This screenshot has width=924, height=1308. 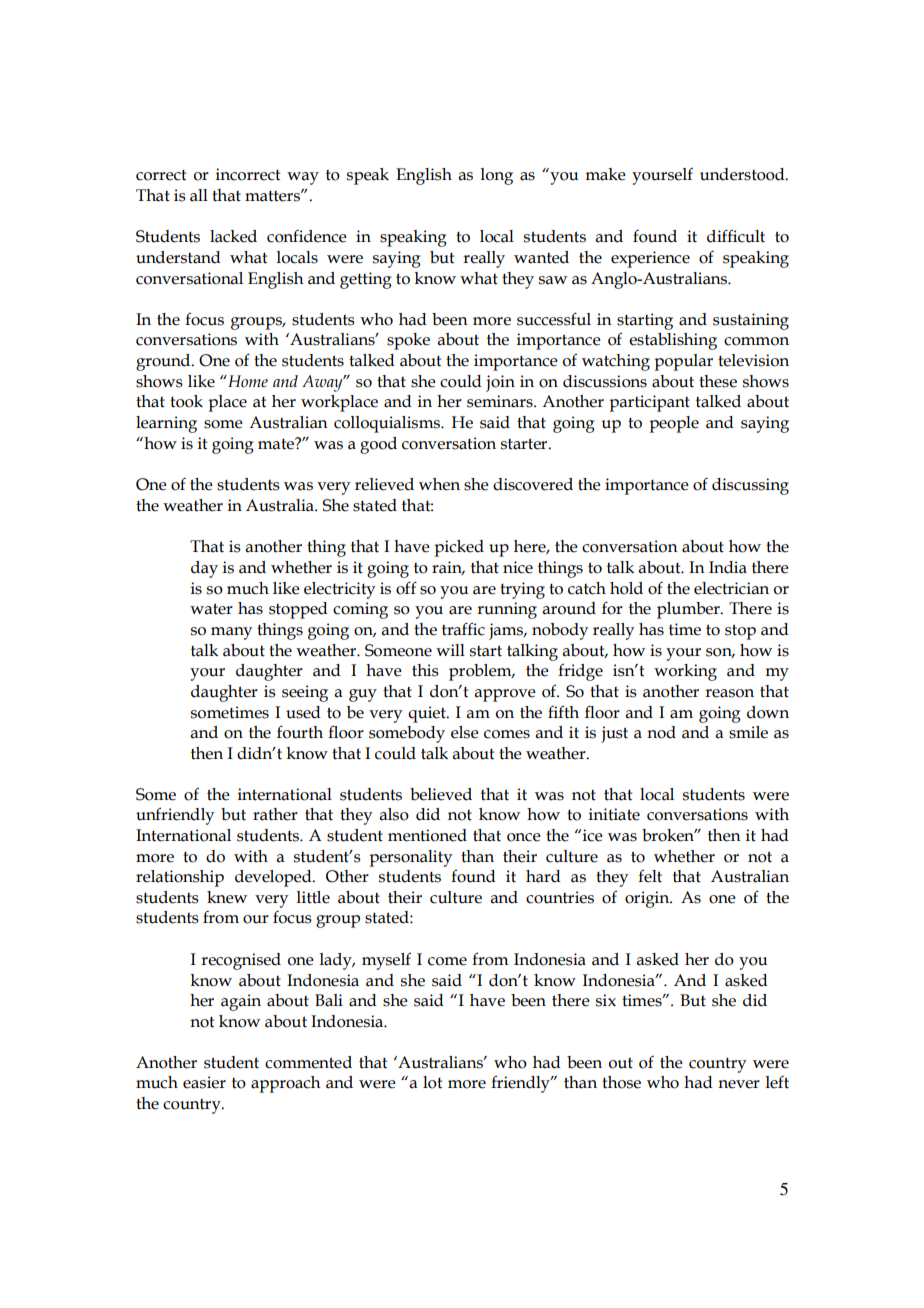 I want to click on discussing, so click(x=750, y=486).
